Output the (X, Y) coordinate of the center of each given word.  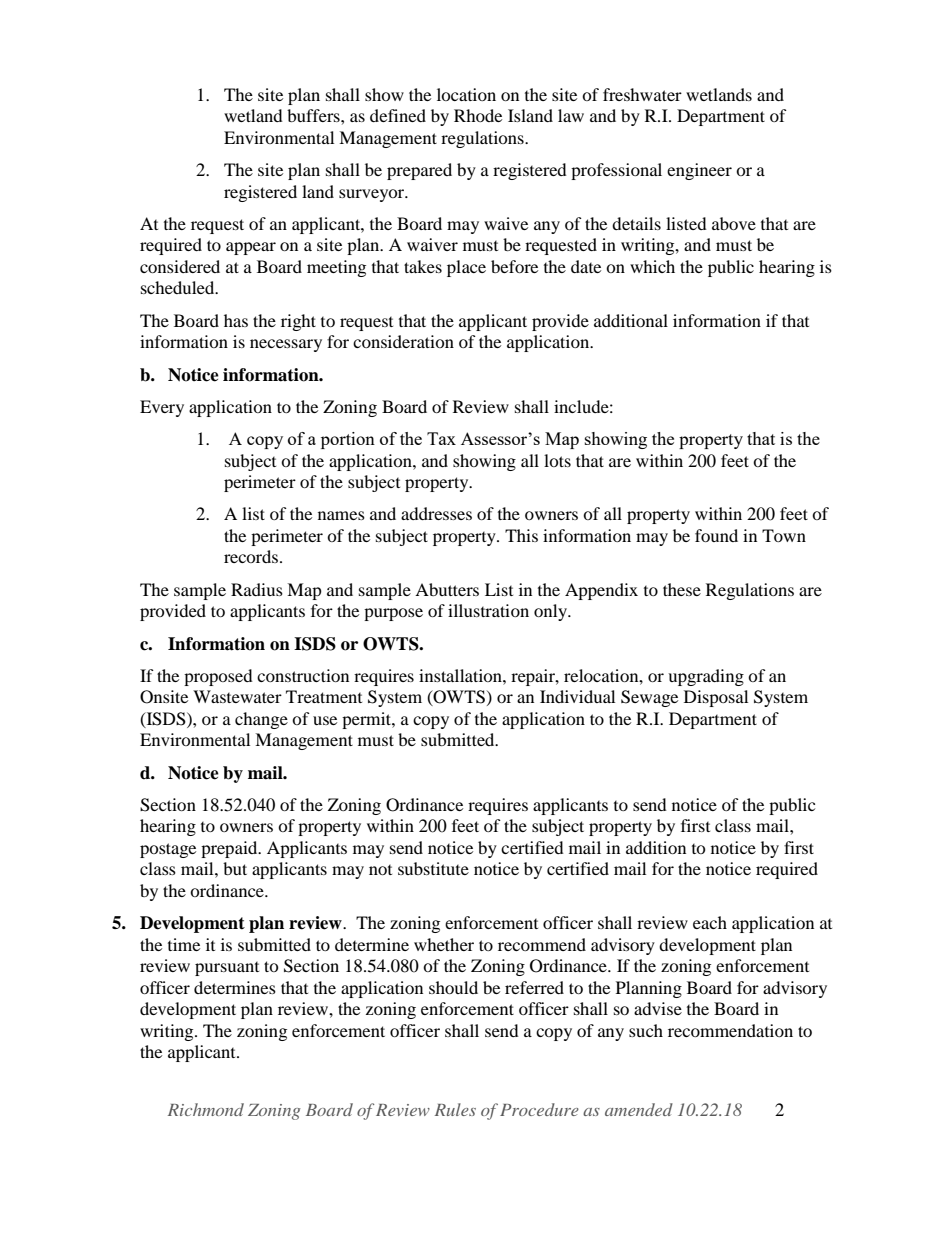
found (716, 535)
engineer (699, 171)
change (261, 720)
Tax (441, 438)
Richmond (206, 1109)
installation (461, 675)
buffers (314, 115)
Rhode (478, 115)
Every (162, 408)
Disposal (716, 698)
